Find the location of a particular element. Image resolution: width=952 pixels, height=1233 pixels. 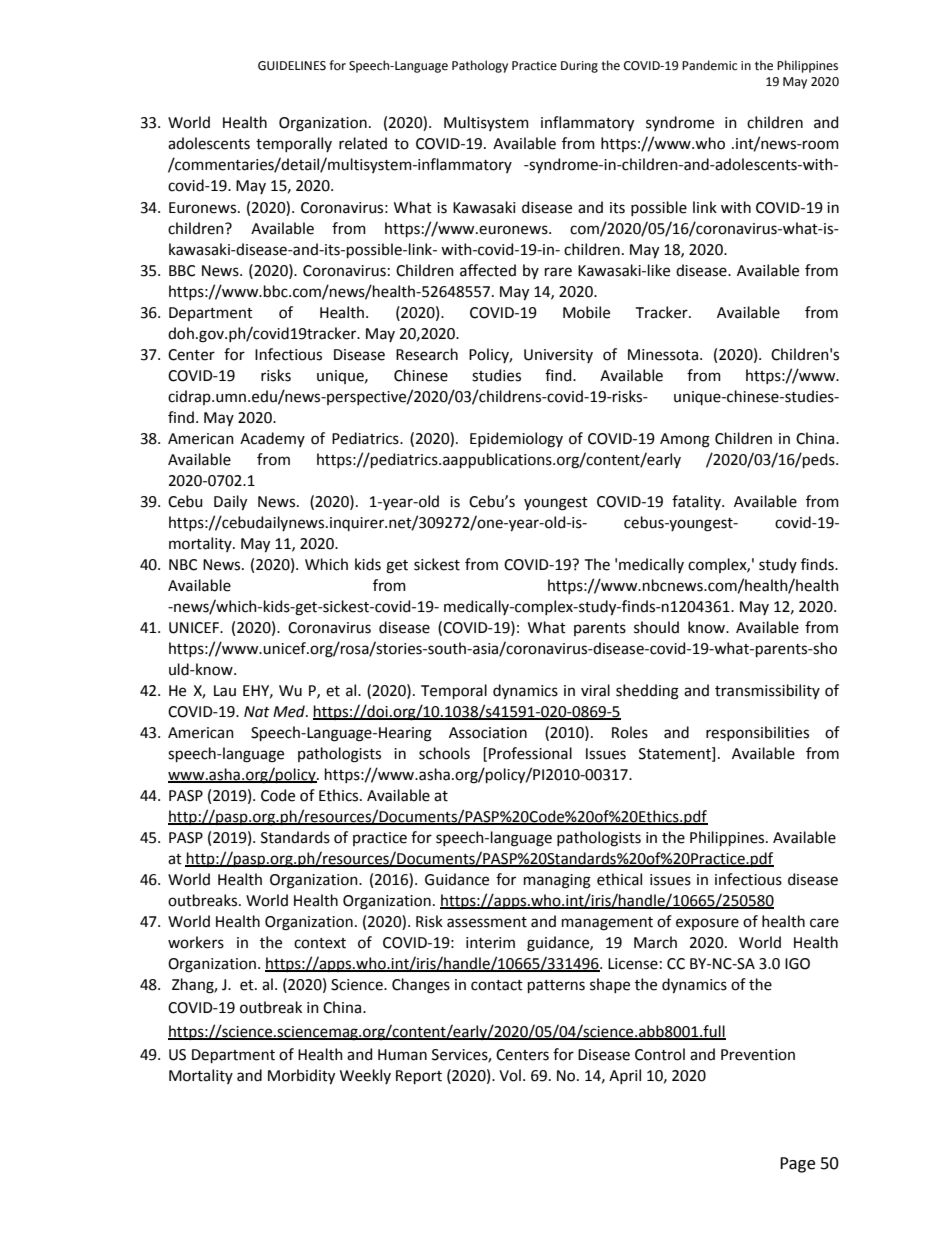

Pathology is located at coordinates (480, 66).
